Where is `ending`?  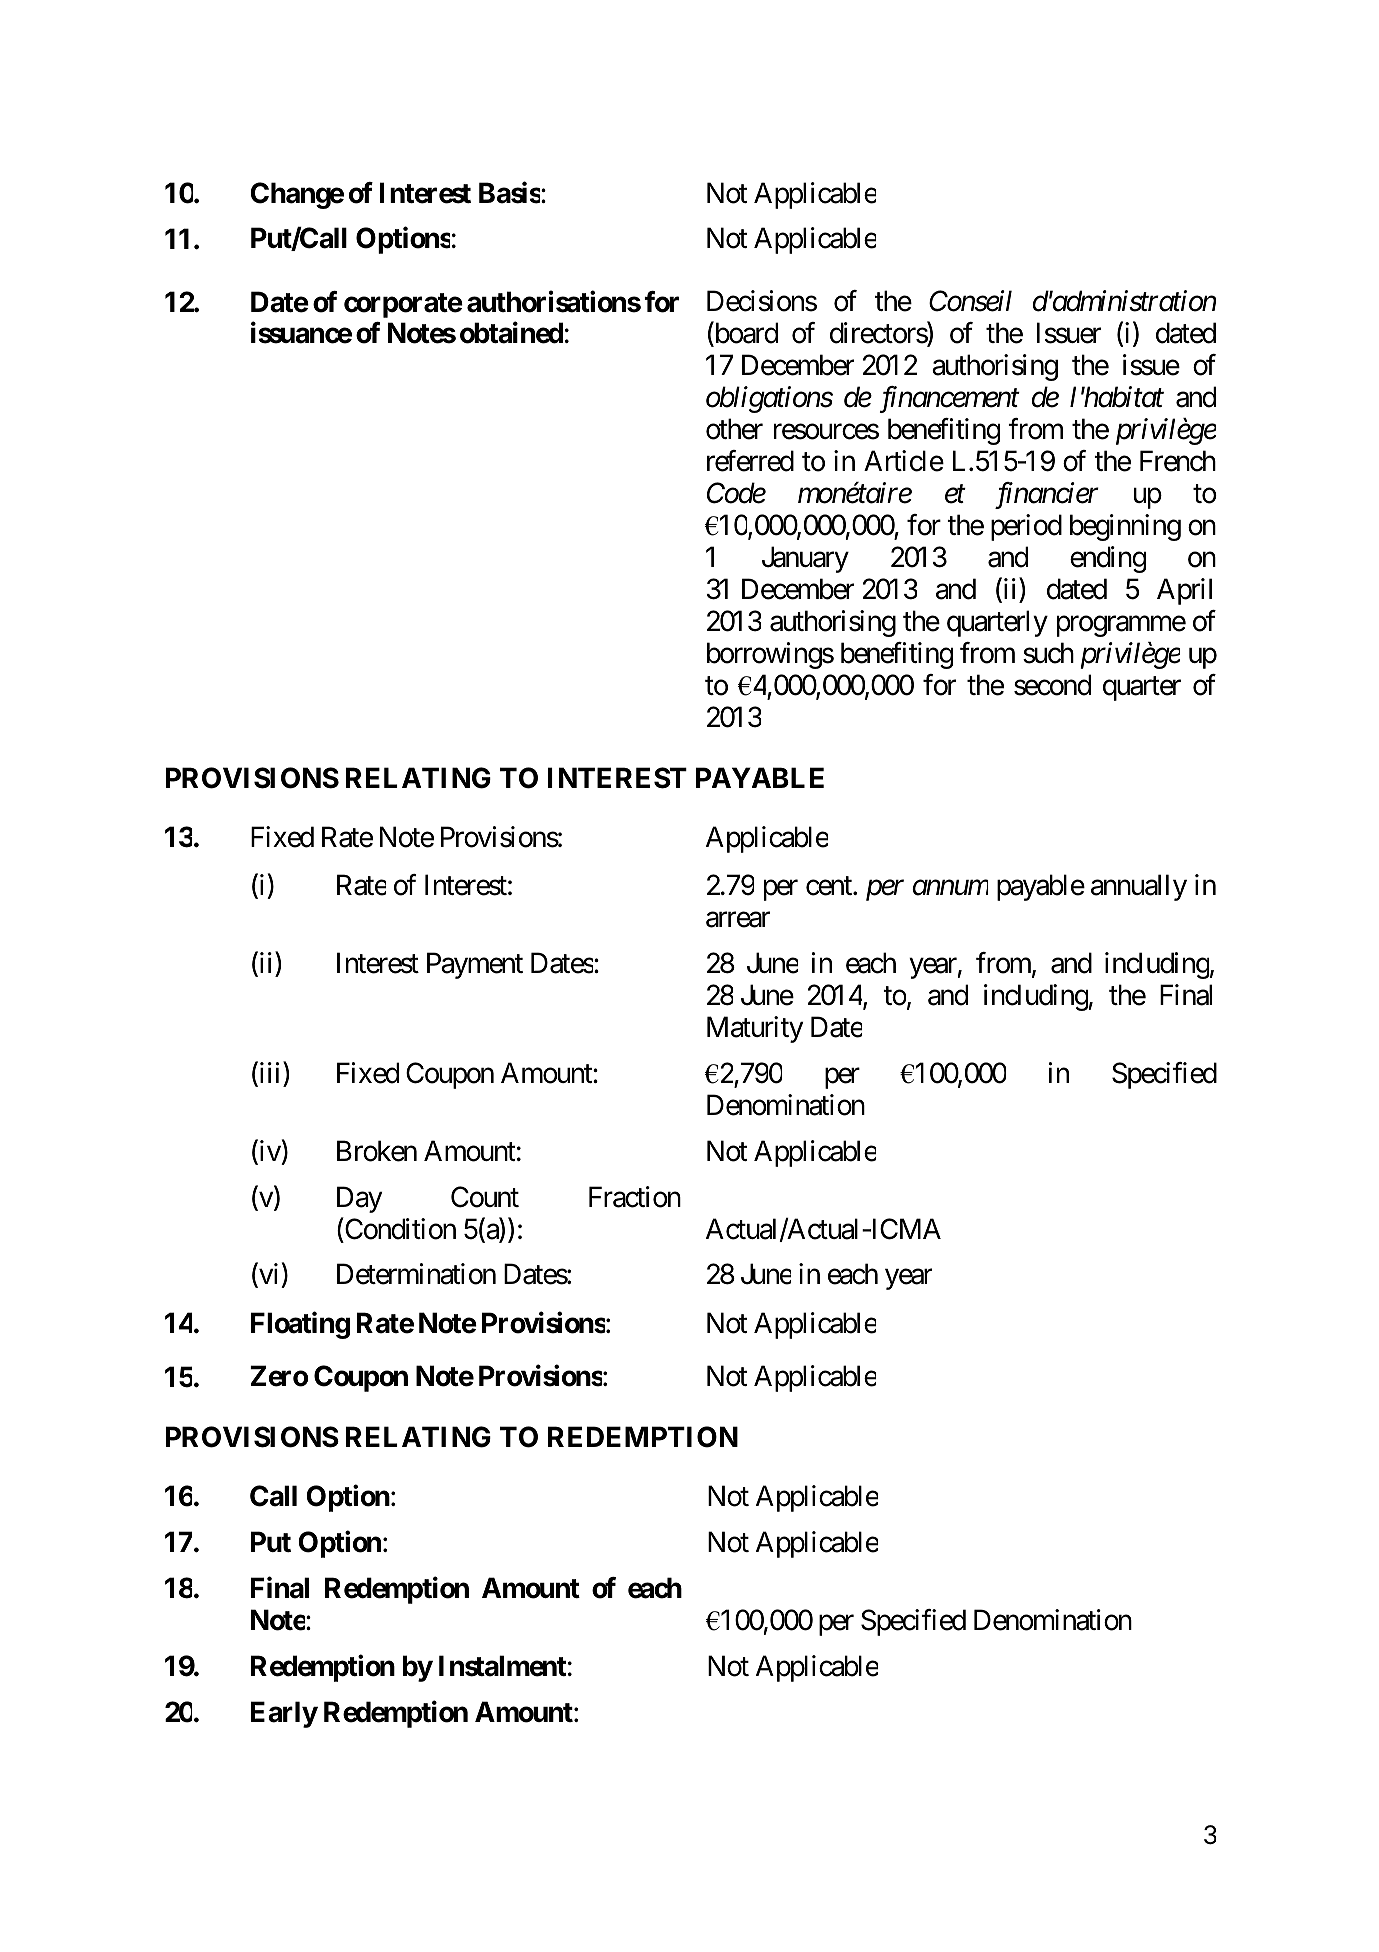 ending is located at coordinates (1108, 559).
